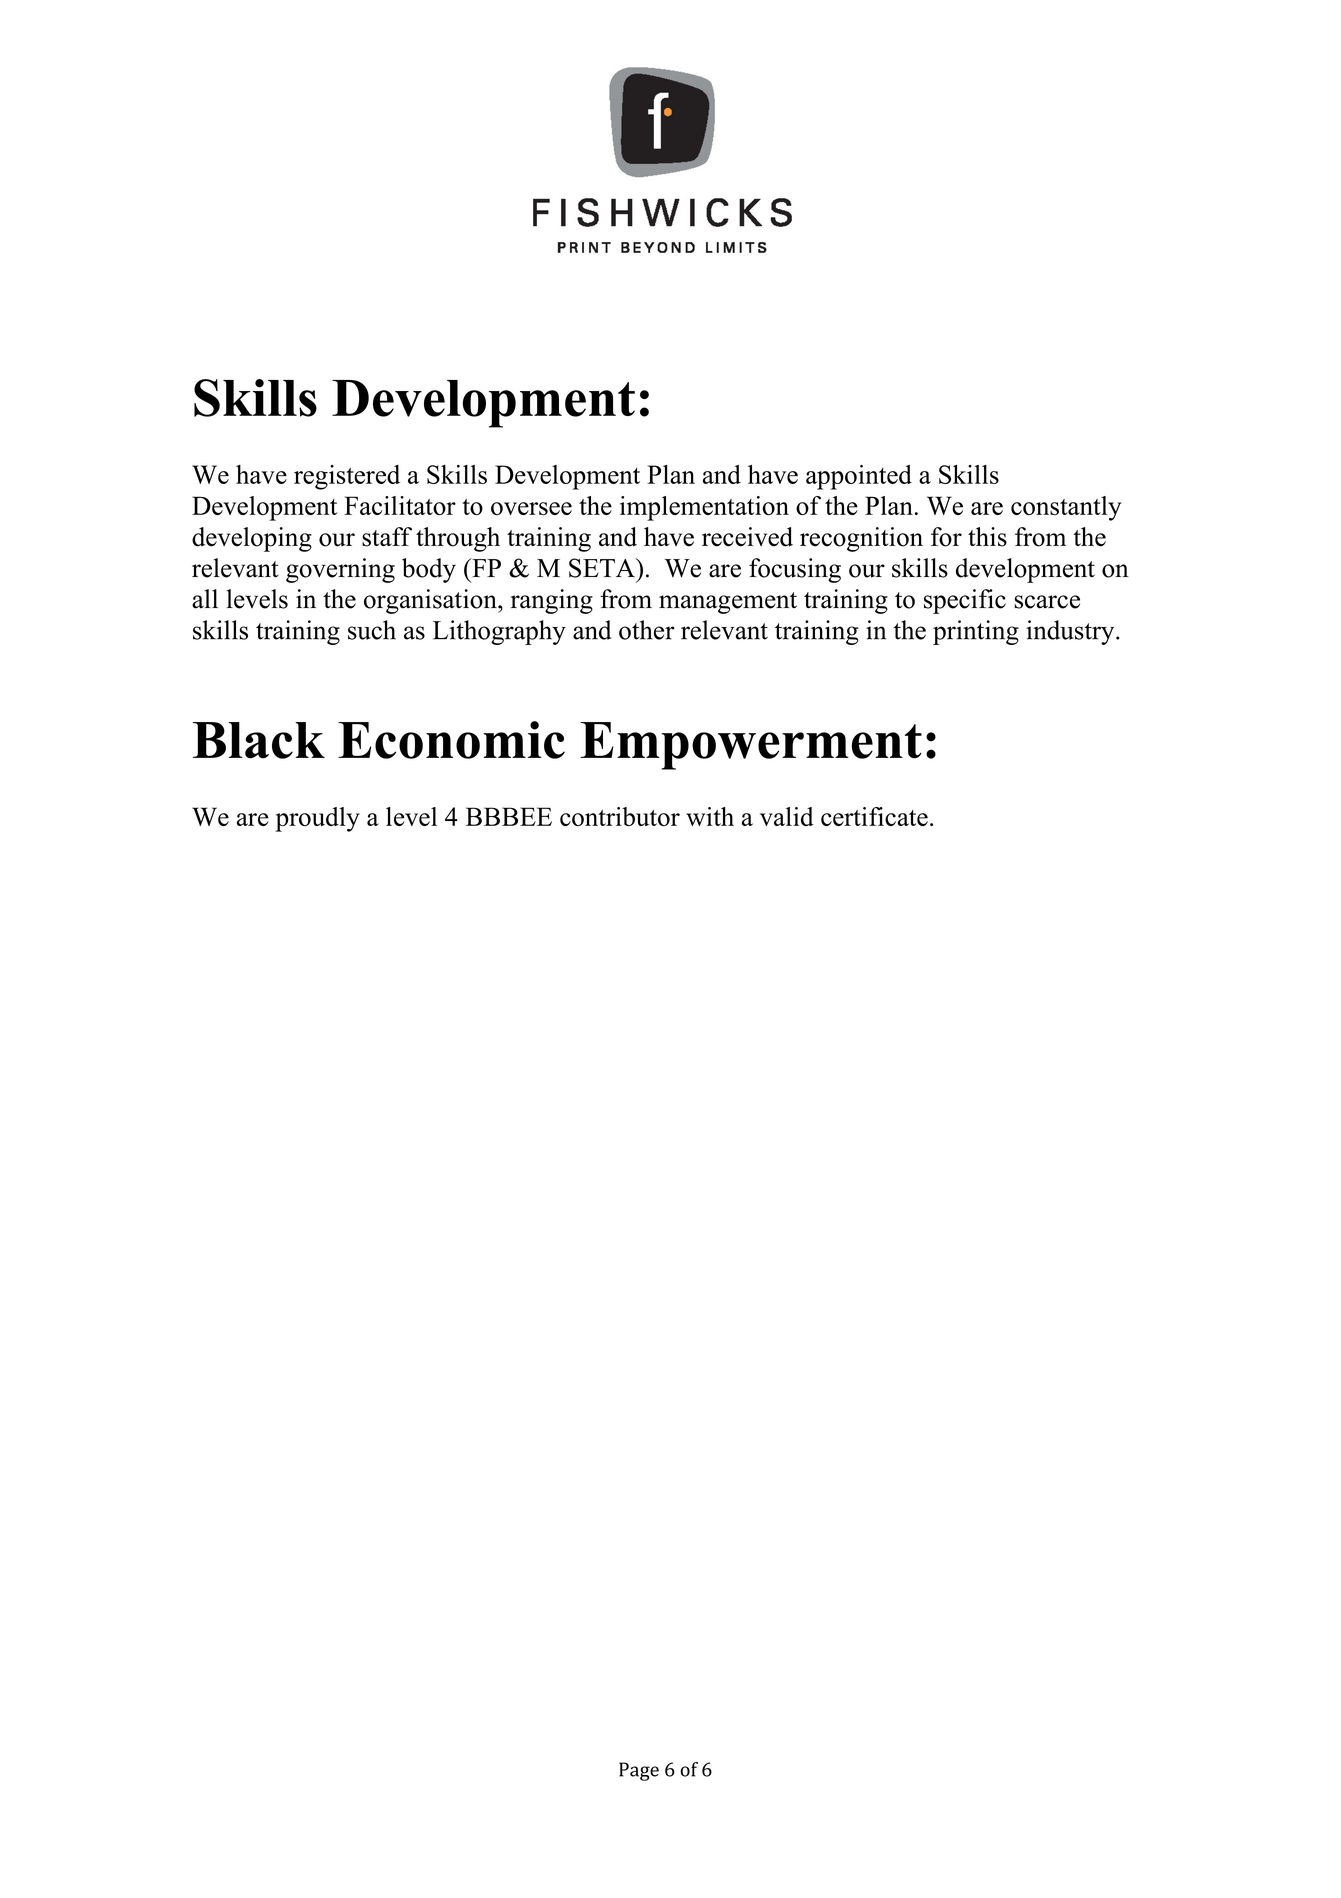 The width and height of the screenshot is (1341, 1898). What do you see at coordinates (859, 477) in the screenshot?
I see `appointed` at bounding box center [859, 477].
